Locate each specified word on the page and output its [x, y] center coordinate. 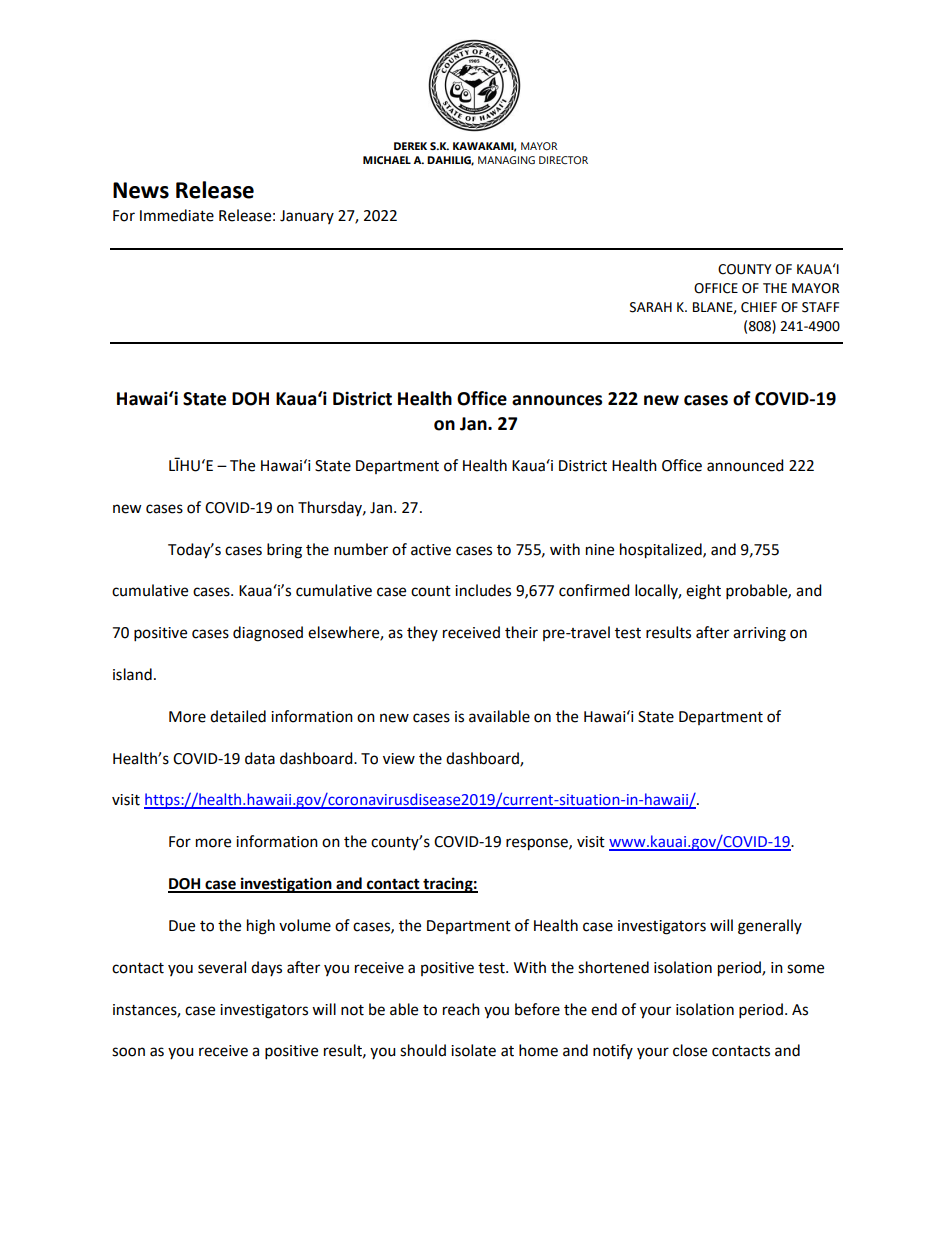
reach [461, 1009]
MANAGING [506, 160]
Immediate [177, 215]
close [690, 1050]
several [222, 967]
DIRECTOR [563, 160]
